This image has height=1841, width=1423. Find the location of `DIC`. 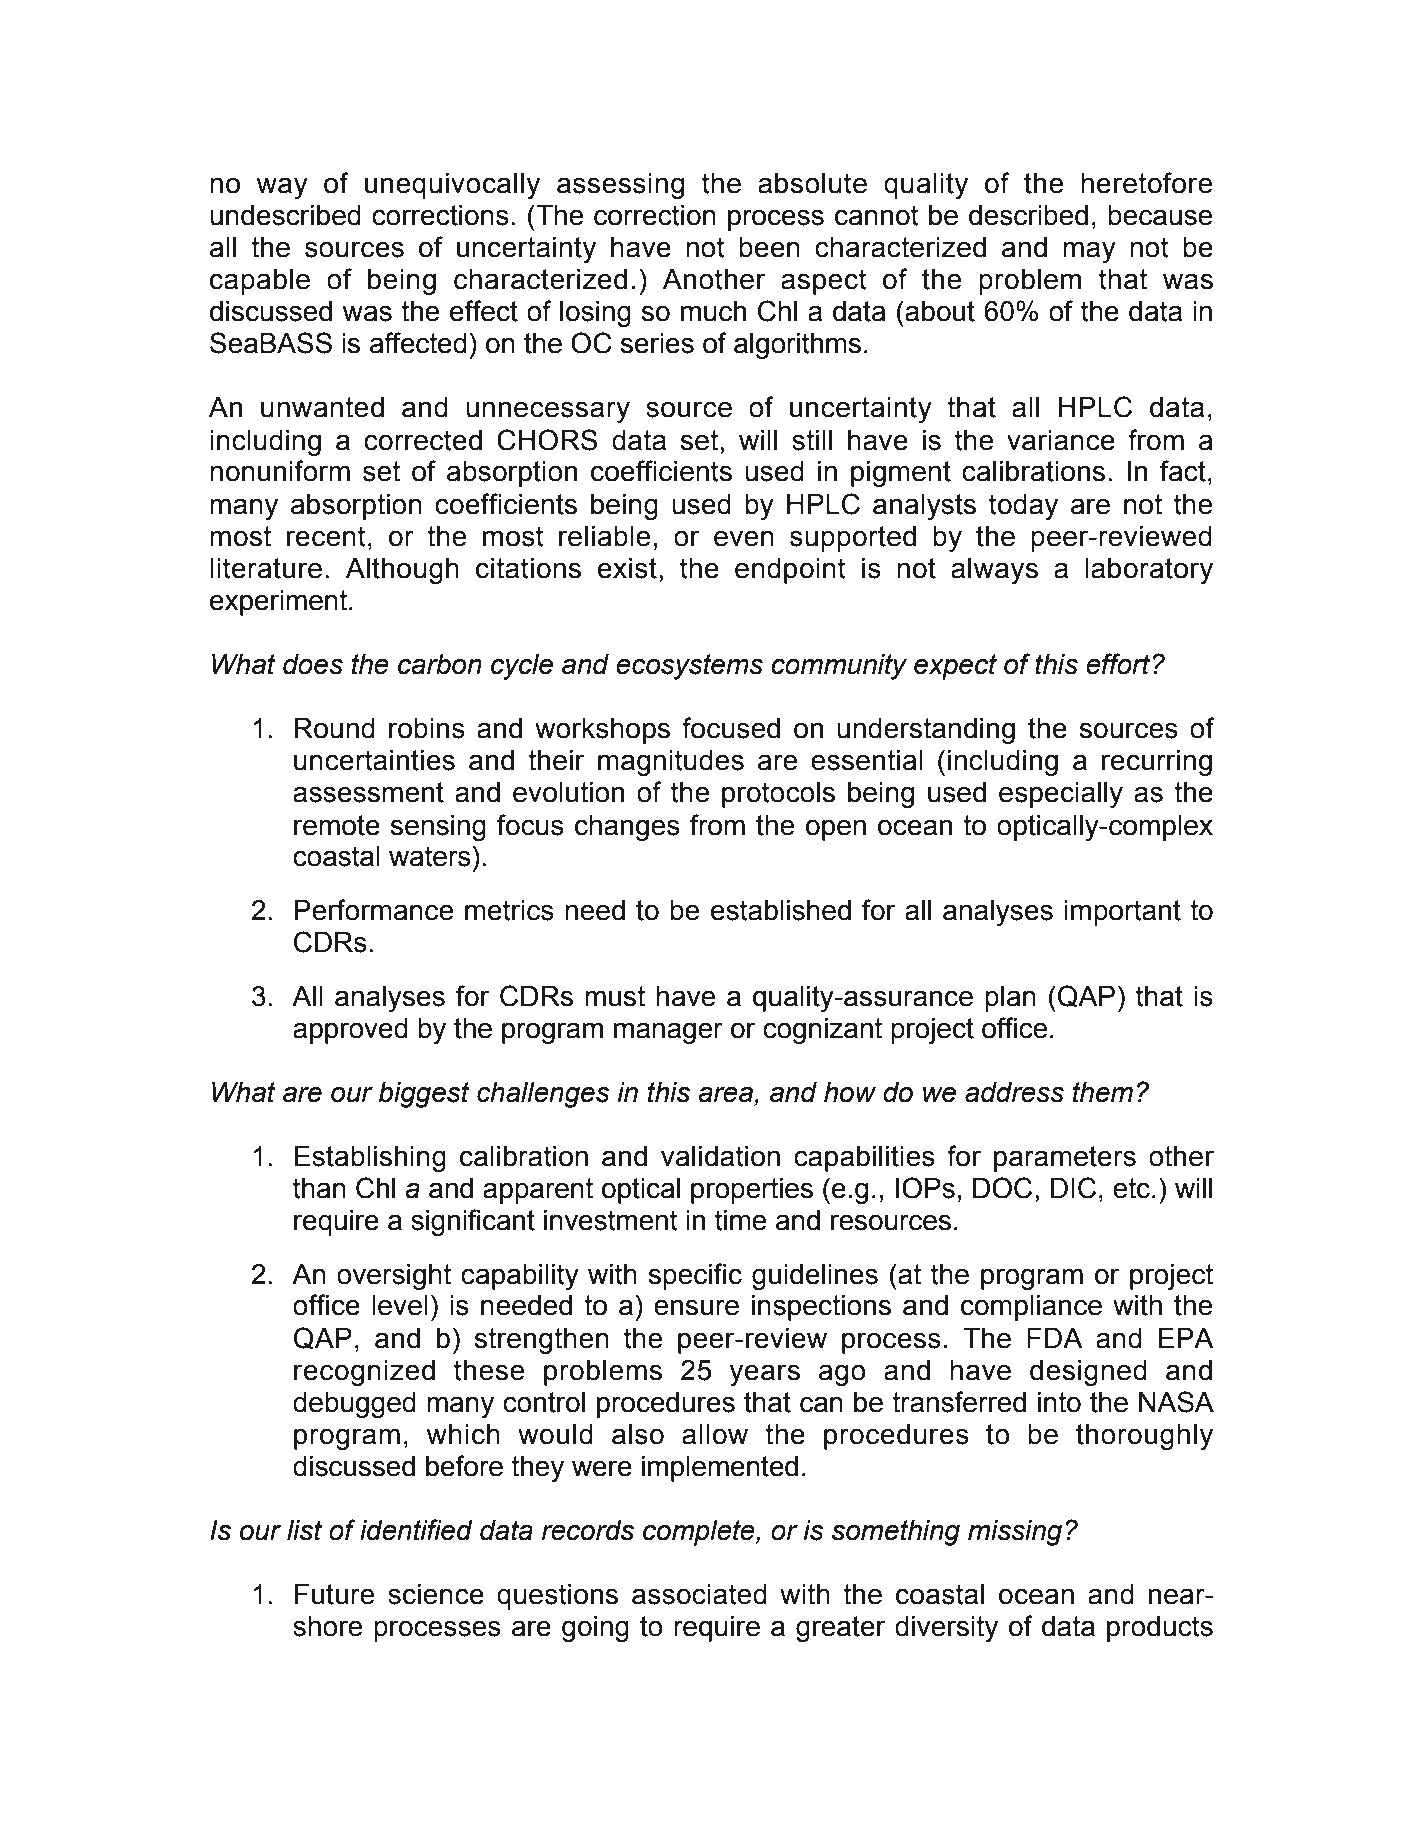

DIC is located at coordinates (1073, 1188).
